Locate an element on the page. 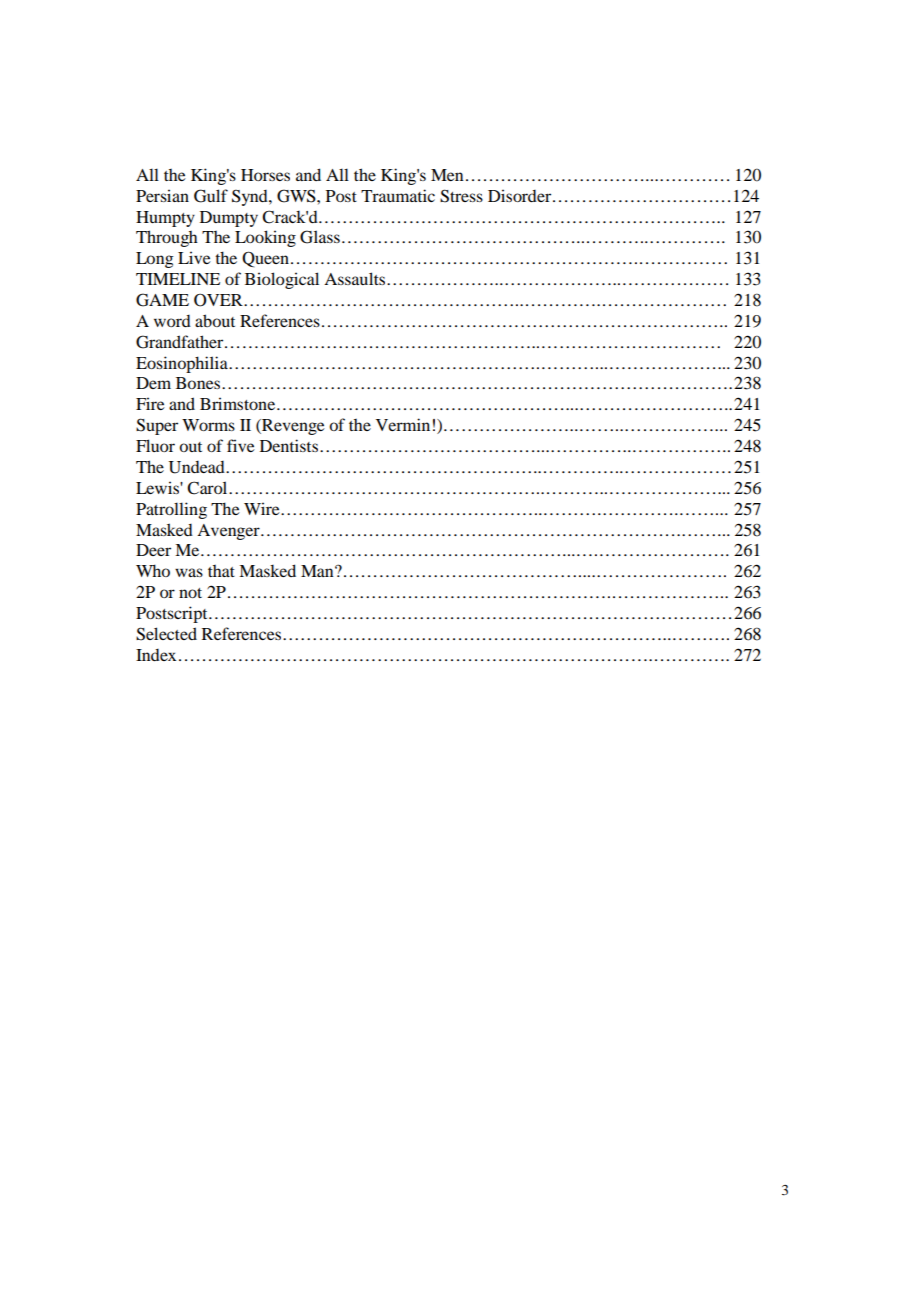 The height and width of the document is (1308, 924). Avenger is located at coordinates (229, 532).
